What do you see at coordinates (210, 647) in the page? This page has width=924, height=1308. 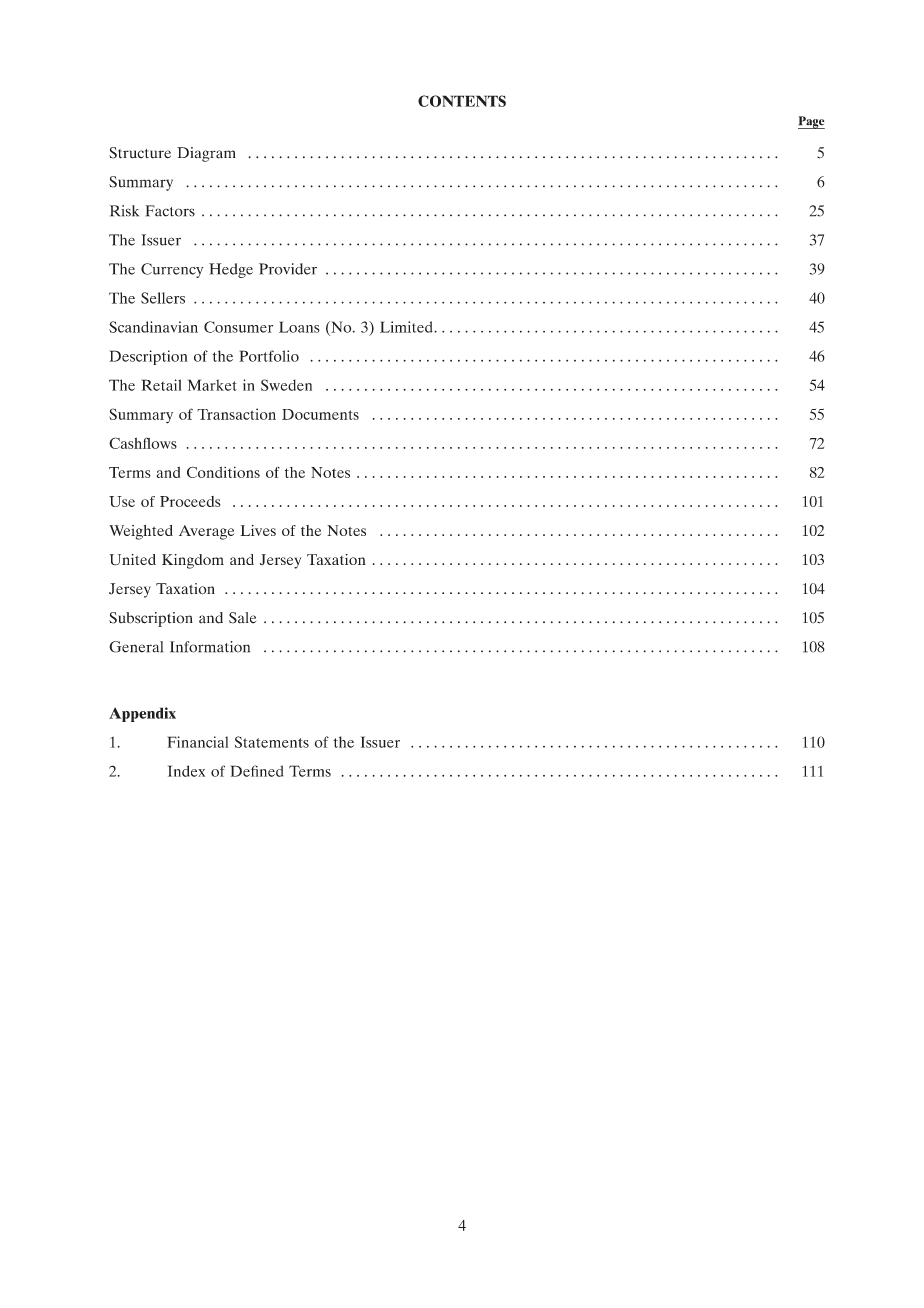 I see `Information` at bounding box center [210, 647].
